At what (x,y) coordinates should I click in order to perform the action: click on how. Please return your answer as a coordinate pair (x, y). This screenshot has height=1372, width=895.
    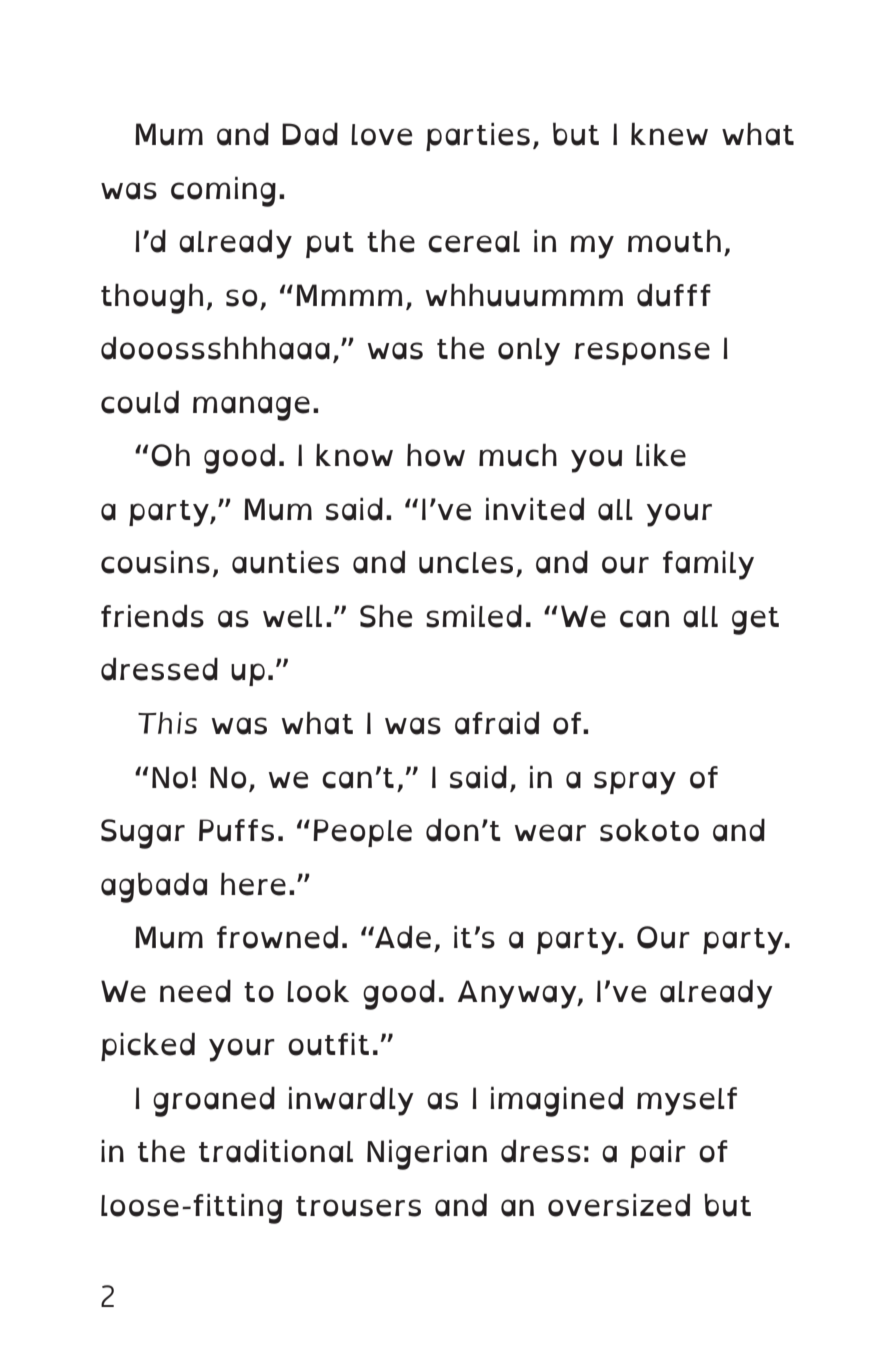
    Looking at the image, I should click on (436, 455).
